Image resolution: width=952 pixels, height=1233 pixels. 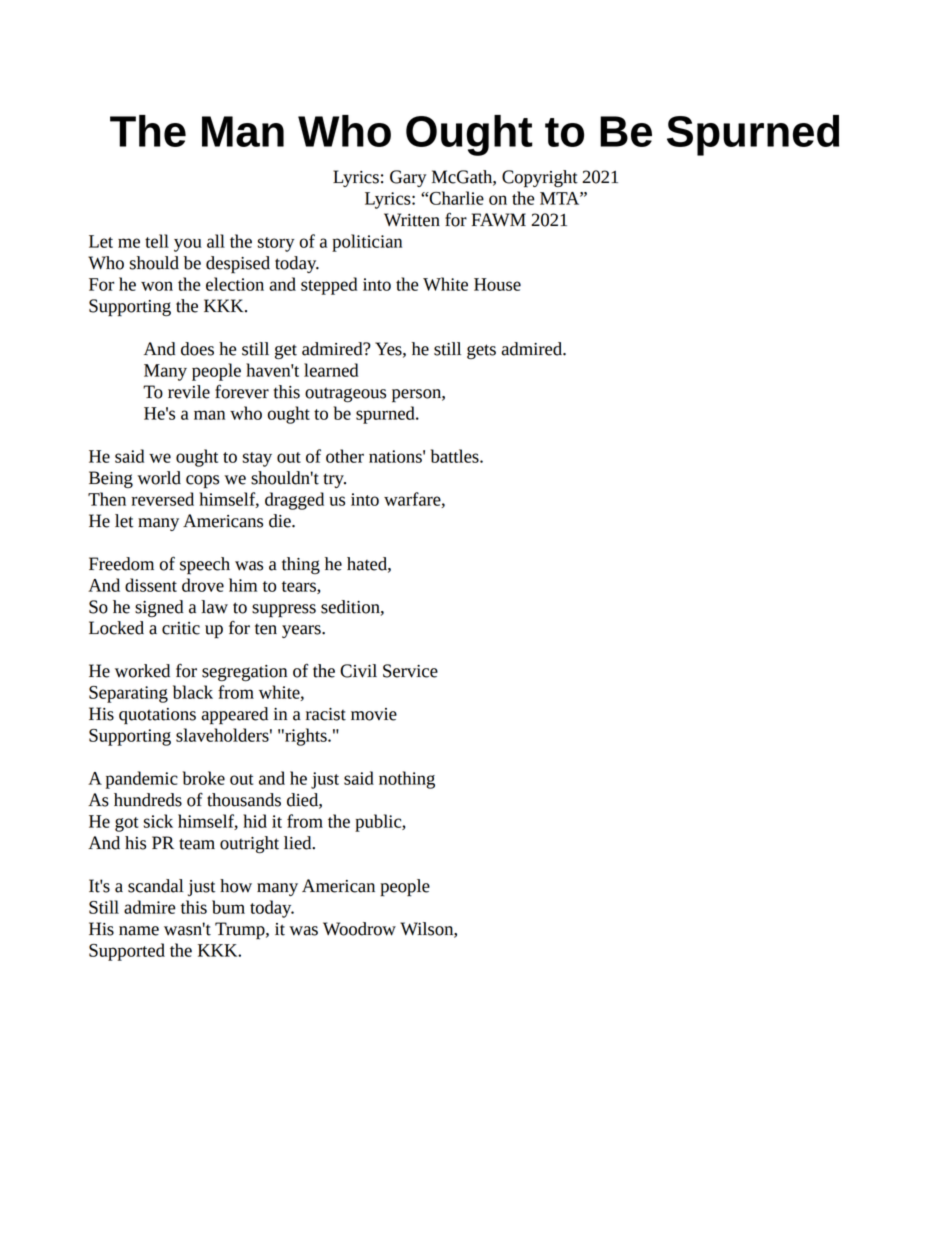 What do you see at coordinates (367, 243) in the image?
I see `politician` at bounding box center [367, 243].
